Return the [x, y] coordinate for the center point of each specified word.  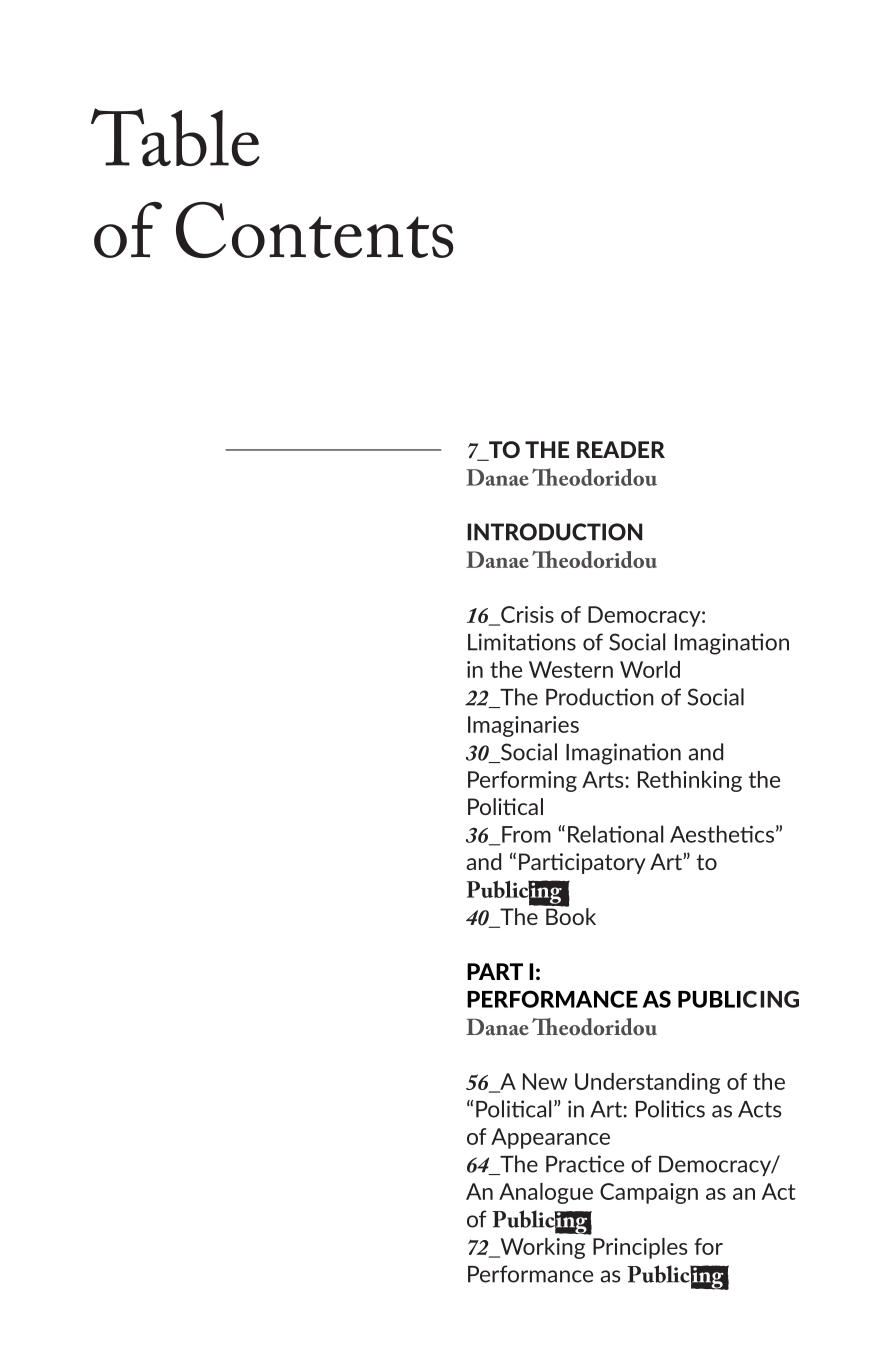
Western [571, 669]
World [650, 669]
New [545, 1081]
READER [621, 449]
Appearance [550, 1138]
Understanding [647, 1083]
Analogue [546, 1193]
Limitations [522, 642]
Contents [314, 230]
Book [571, 915]
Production [600, 697]
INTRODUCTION [554, 532]
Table [175, 137]
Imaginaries [523, 726]
